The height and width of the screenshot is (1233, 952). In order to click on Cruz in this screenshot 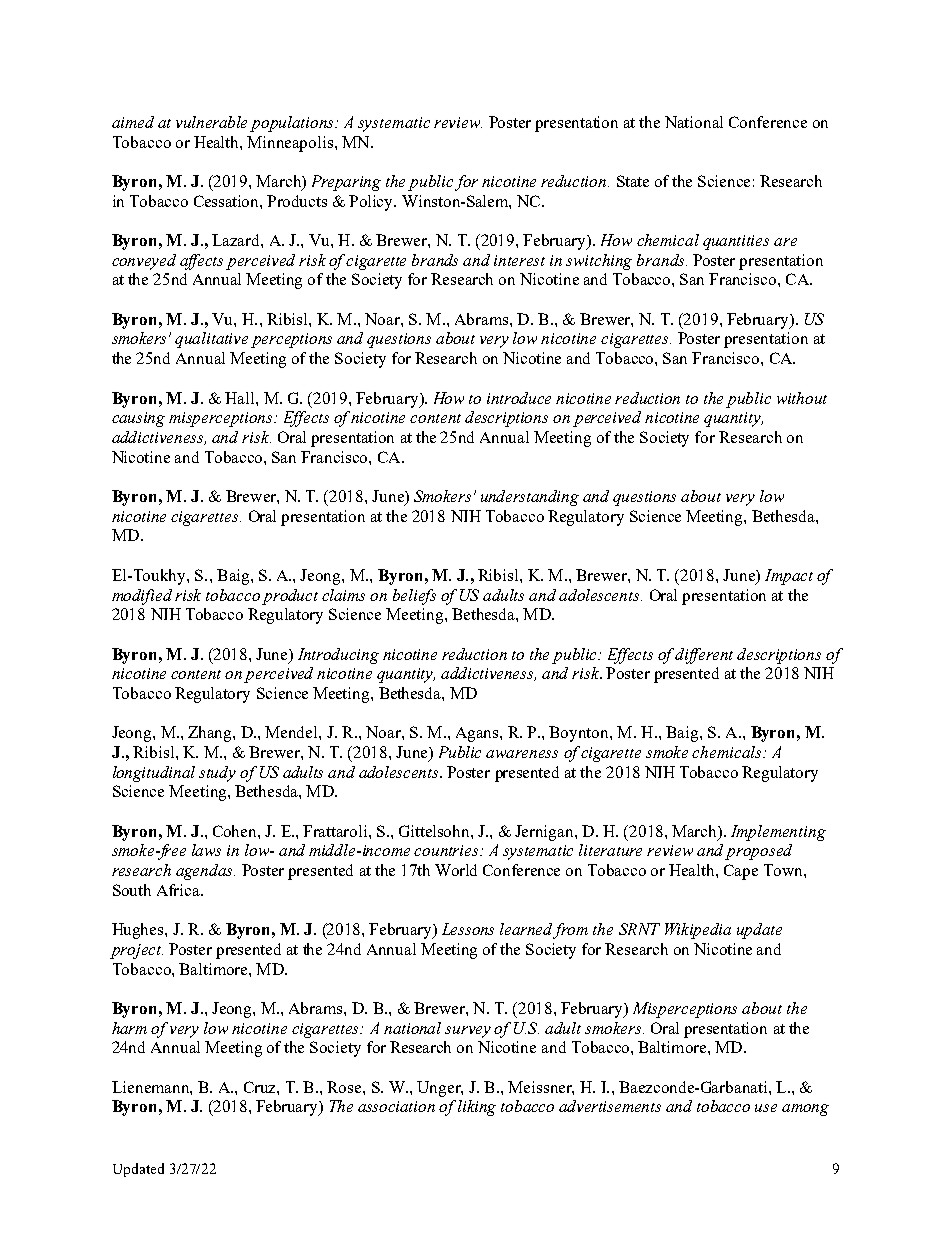, I will do `click(261, 1087)`.
